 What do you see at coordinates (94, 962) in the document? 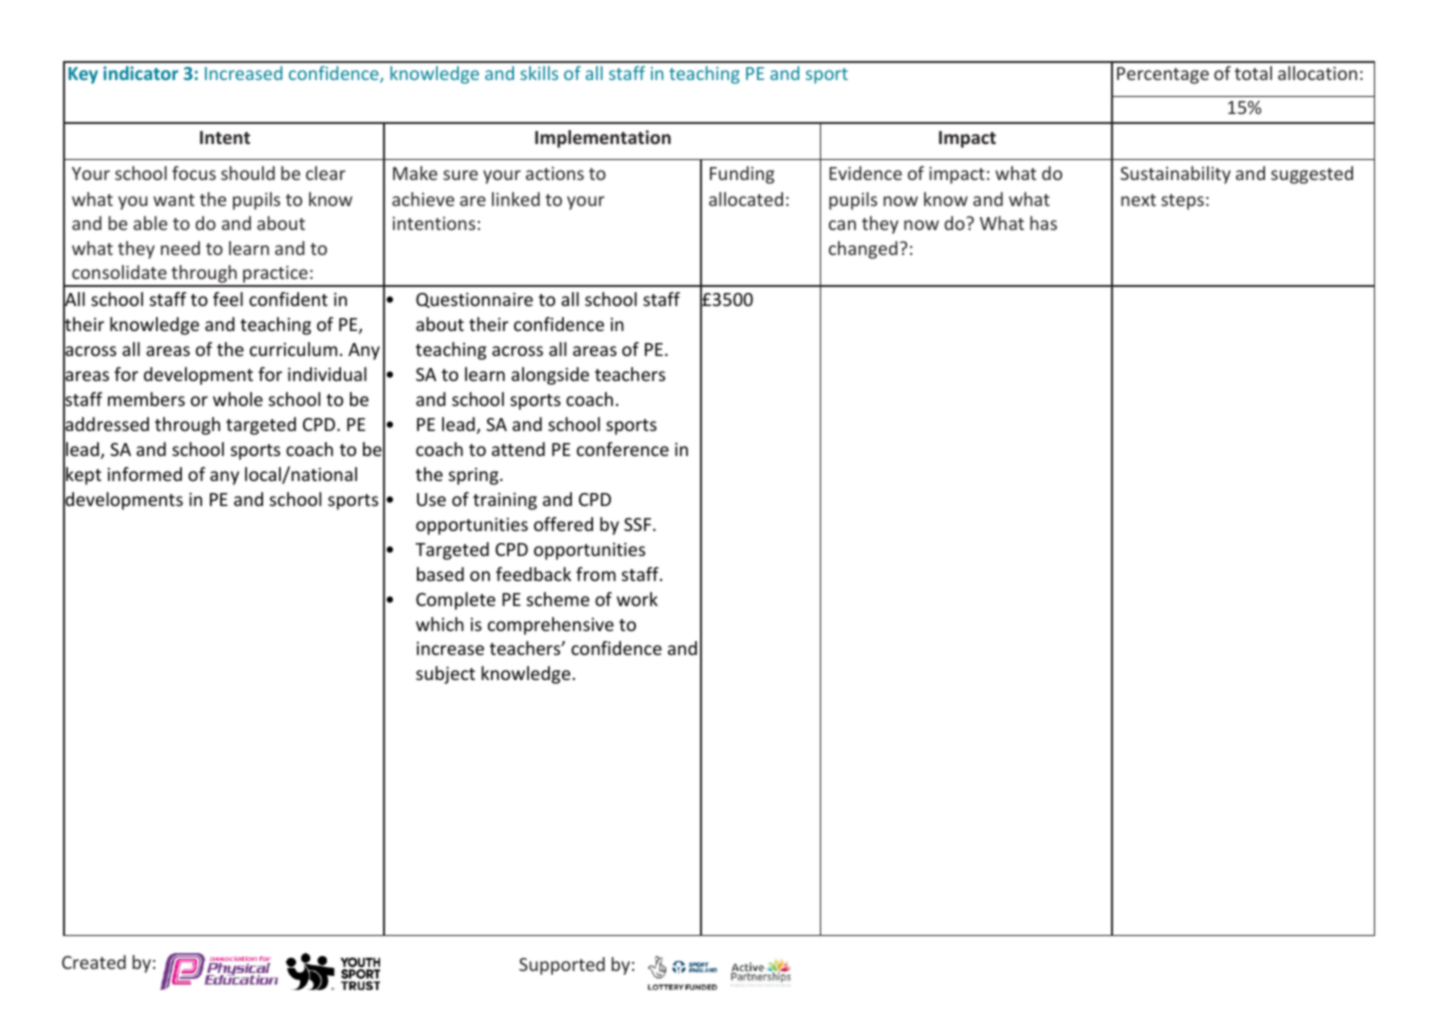
I see `Created` at bounding box center [94, 962].
